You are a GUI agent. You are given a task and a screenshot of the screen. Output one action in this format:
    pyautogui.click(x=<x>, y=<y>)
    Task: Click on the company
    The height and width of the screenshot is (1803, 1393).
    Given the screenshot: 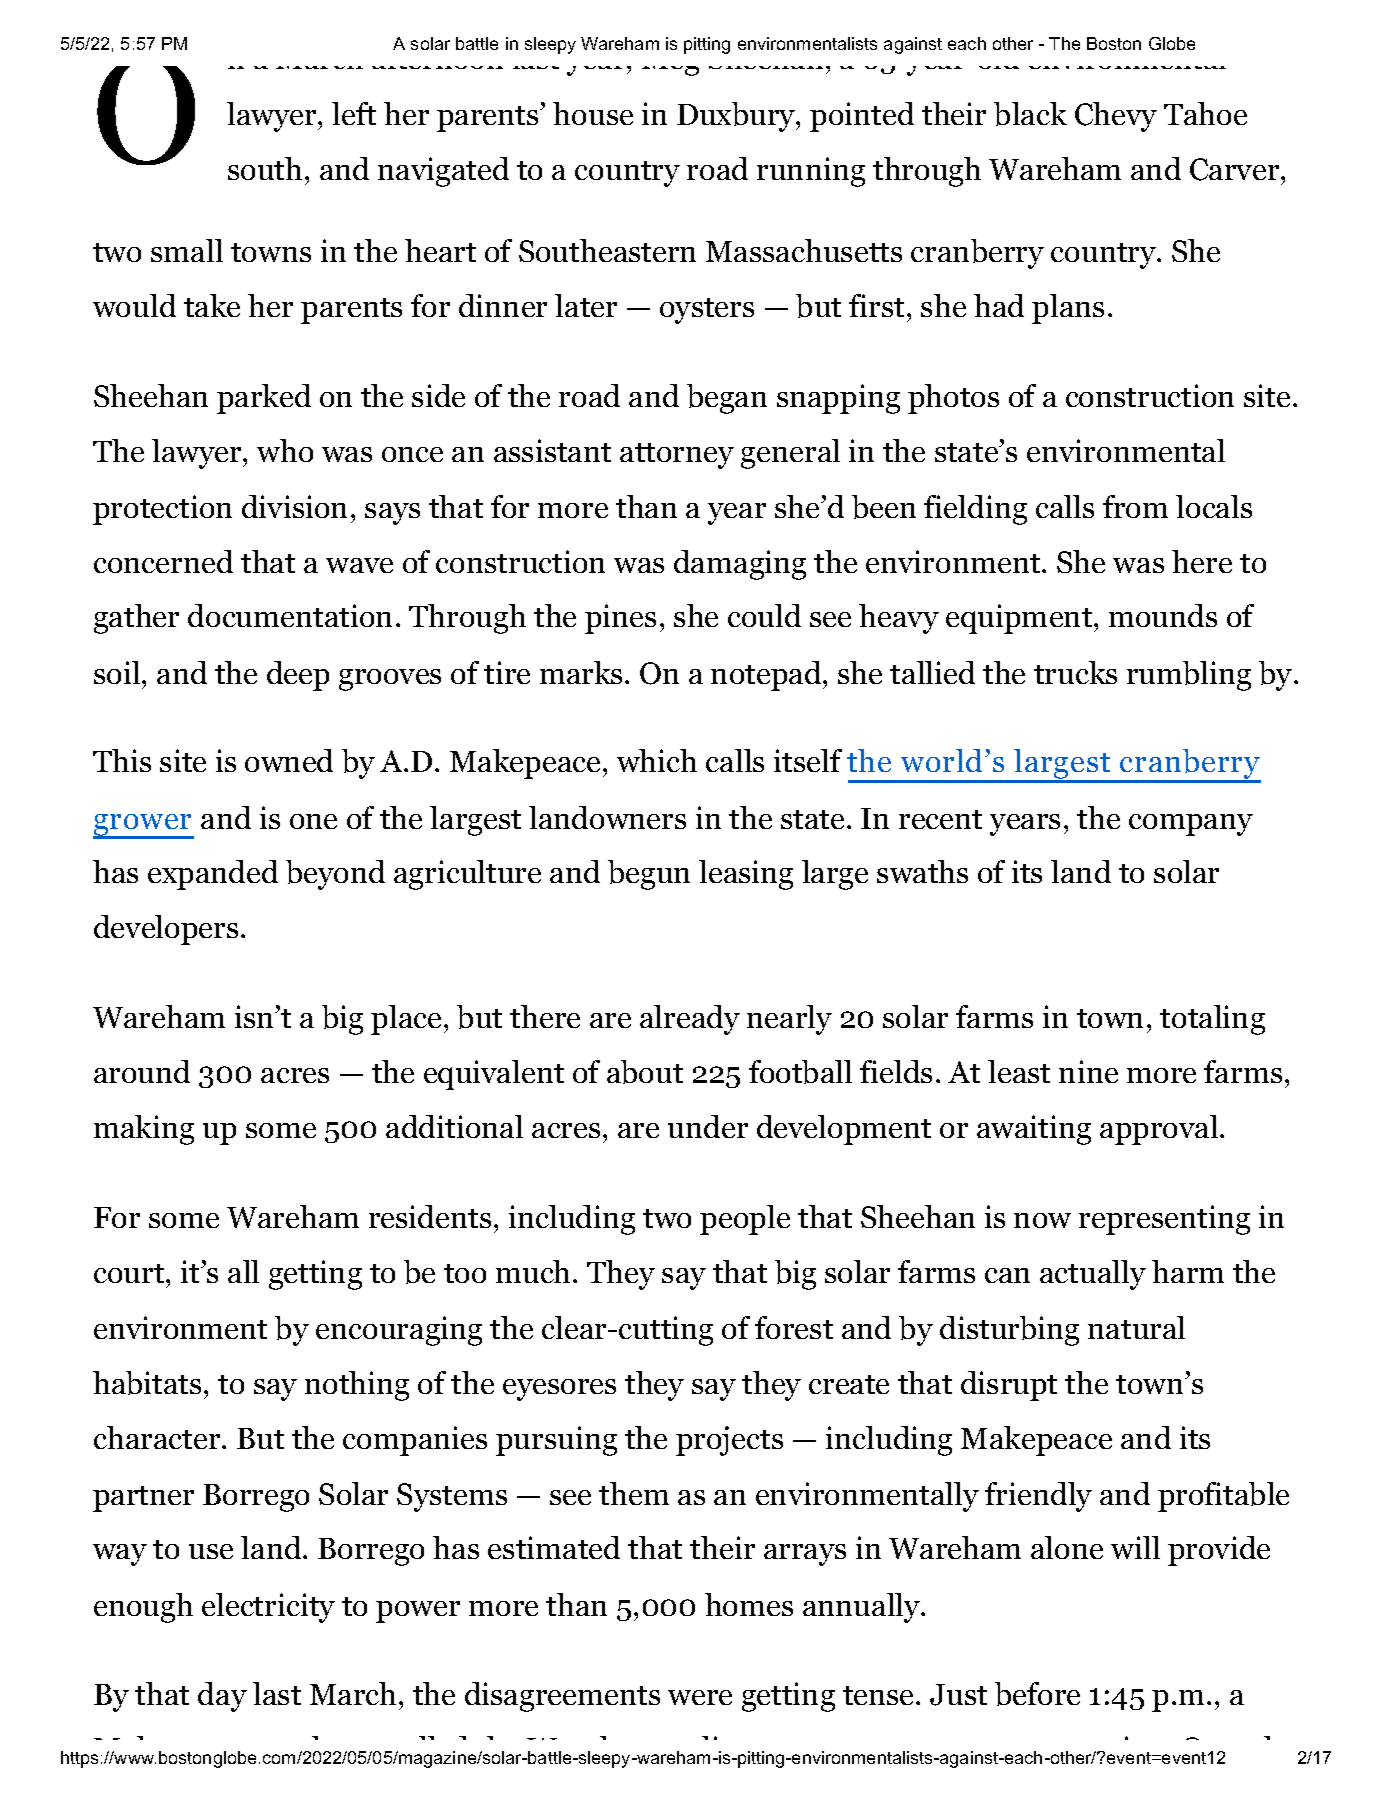 What is the action you would take?
    pyautogui.click(x=1191, y=825)
